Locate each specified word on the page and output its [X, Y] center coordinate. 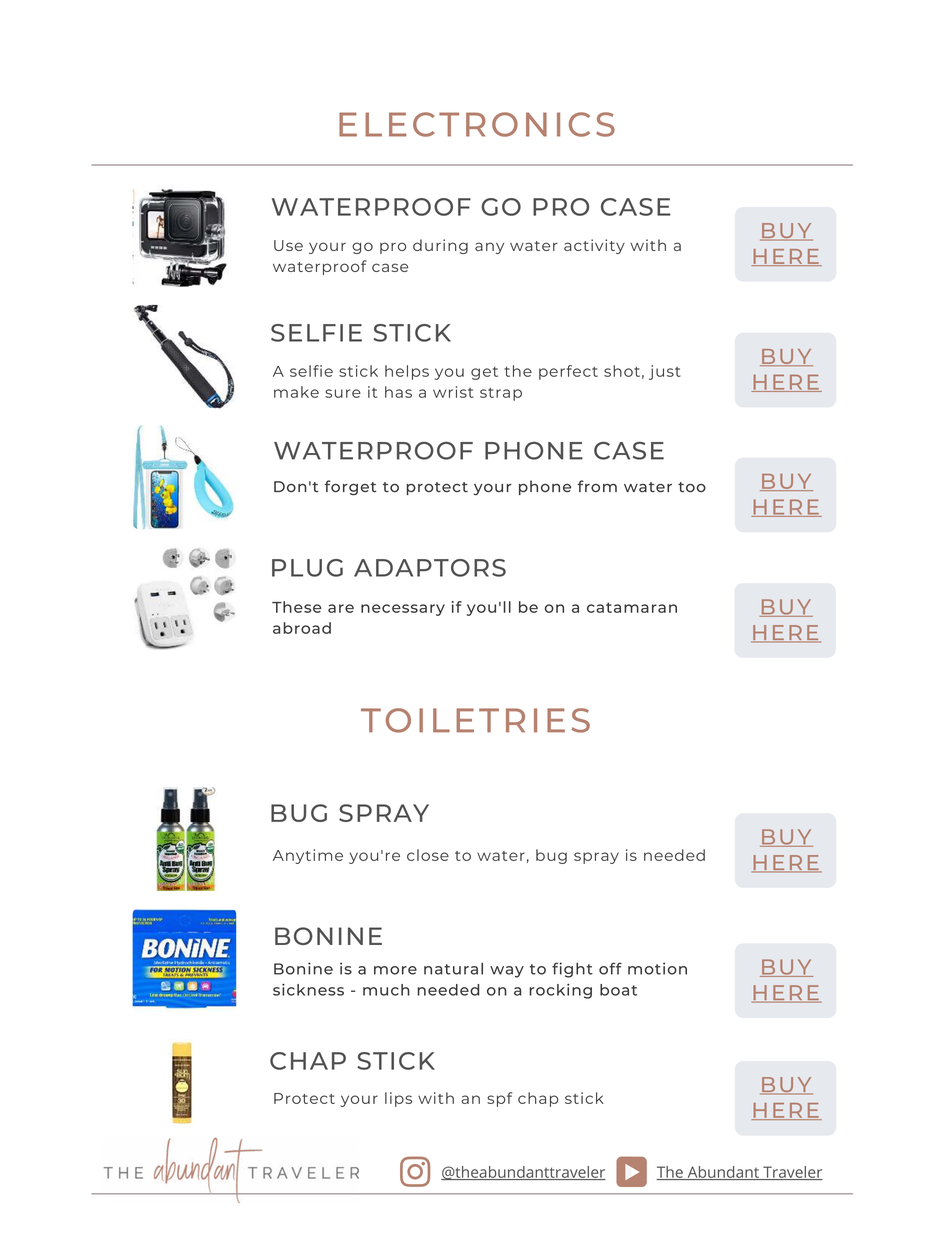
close [428, 855]
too [692, 487]
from [597, 486]
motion [657, 968]
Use [288, 245]
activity [594, 246]
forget [350, 488]
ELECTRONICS [477, 124]
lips [398, 1099]
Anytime [308, 856]
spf [499, 1099]
